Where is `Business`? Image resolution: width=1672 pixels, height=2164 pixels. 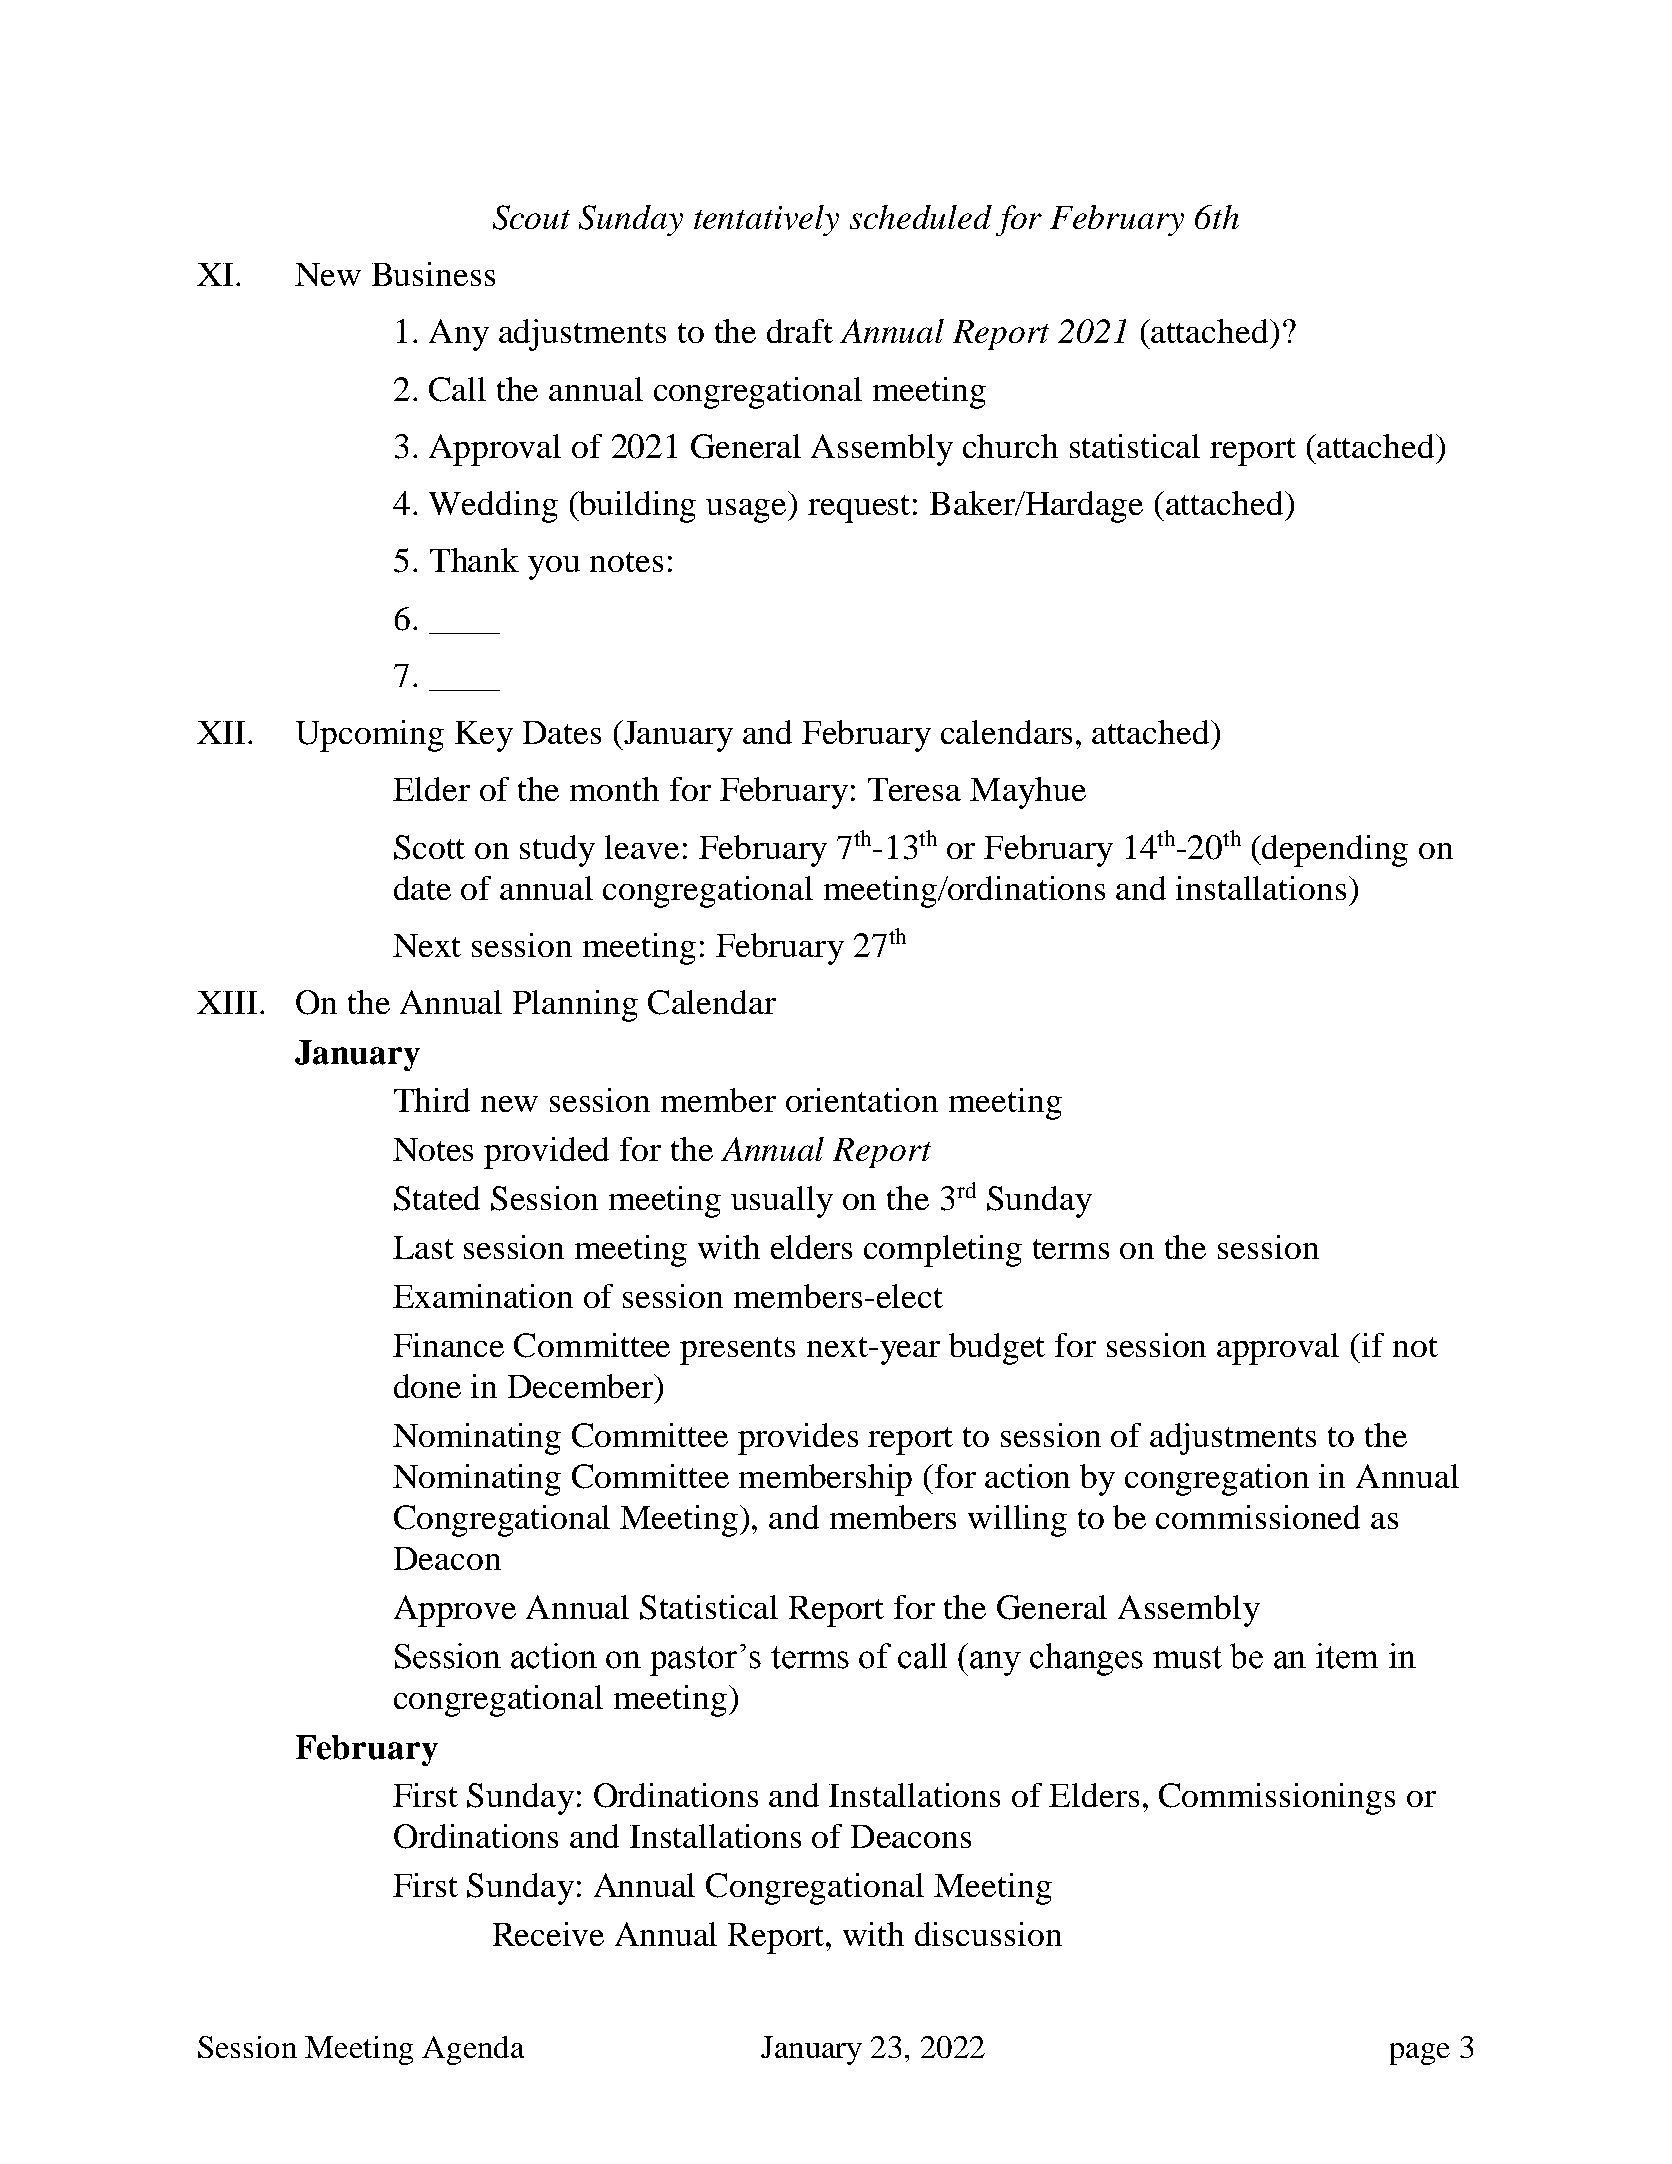
Business is located at coordinates (433, 274).
